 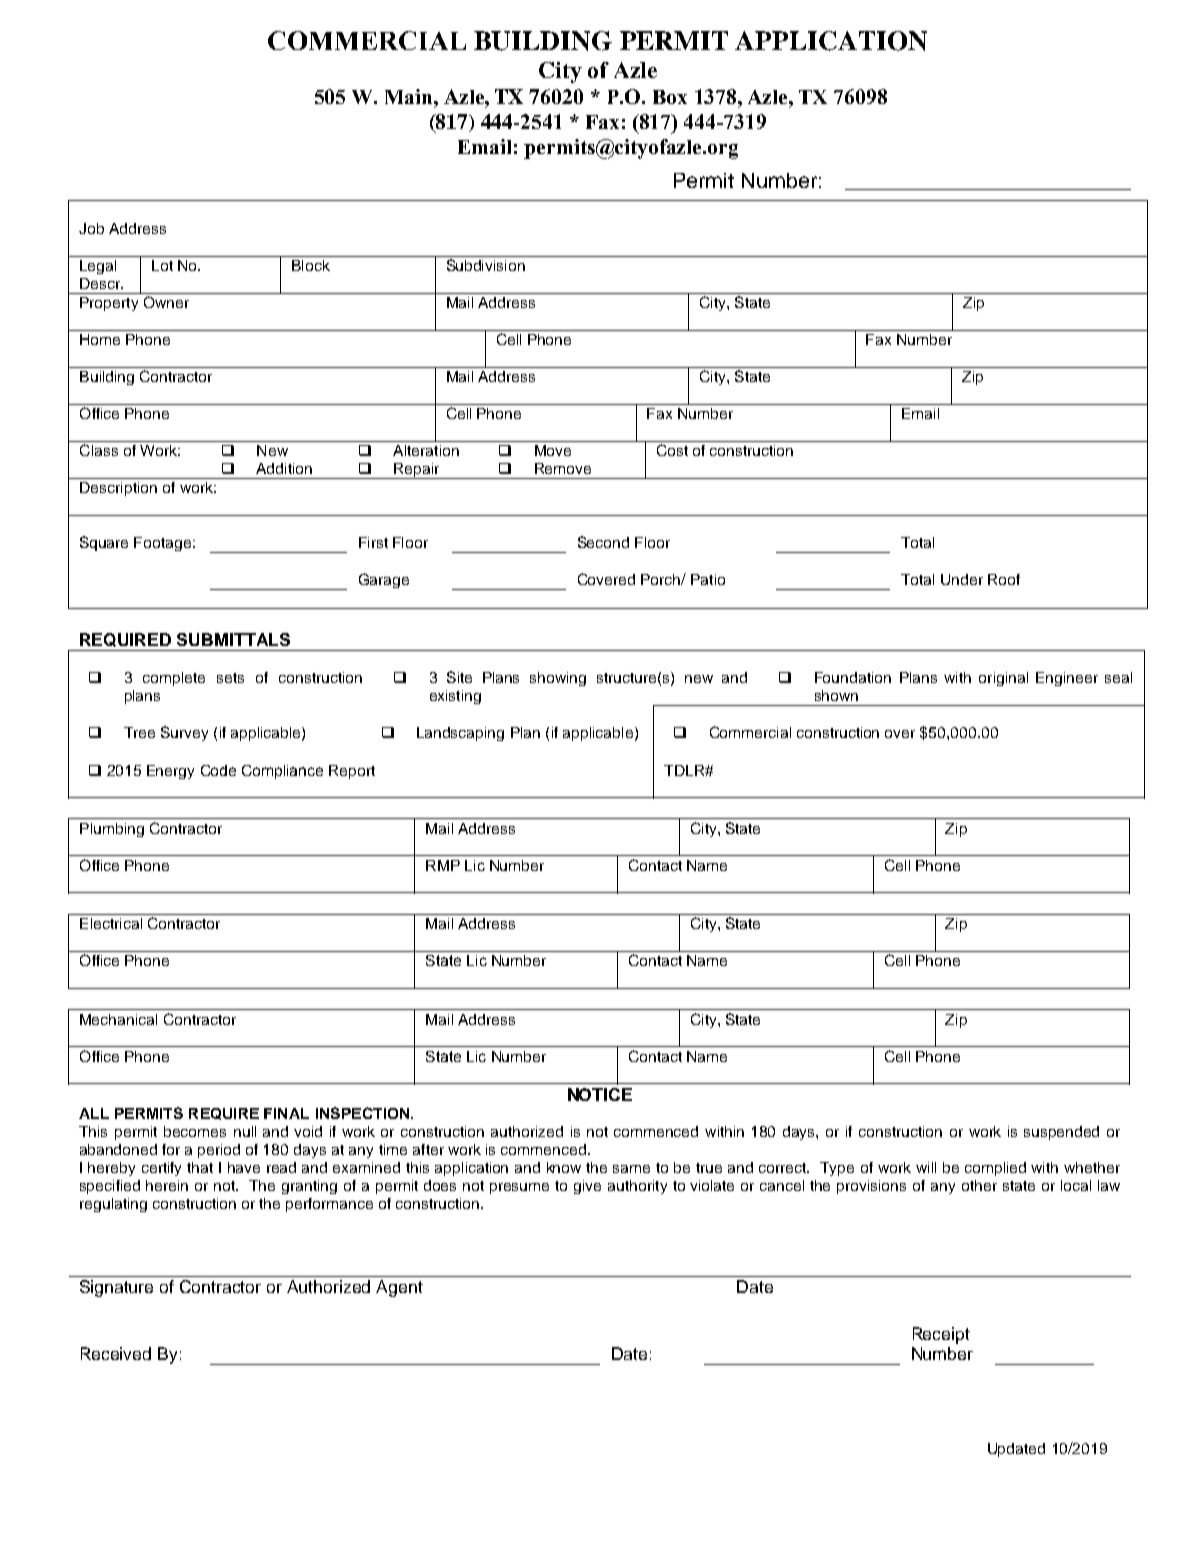 I want to click on Survey, so click(x=184, y=733).
